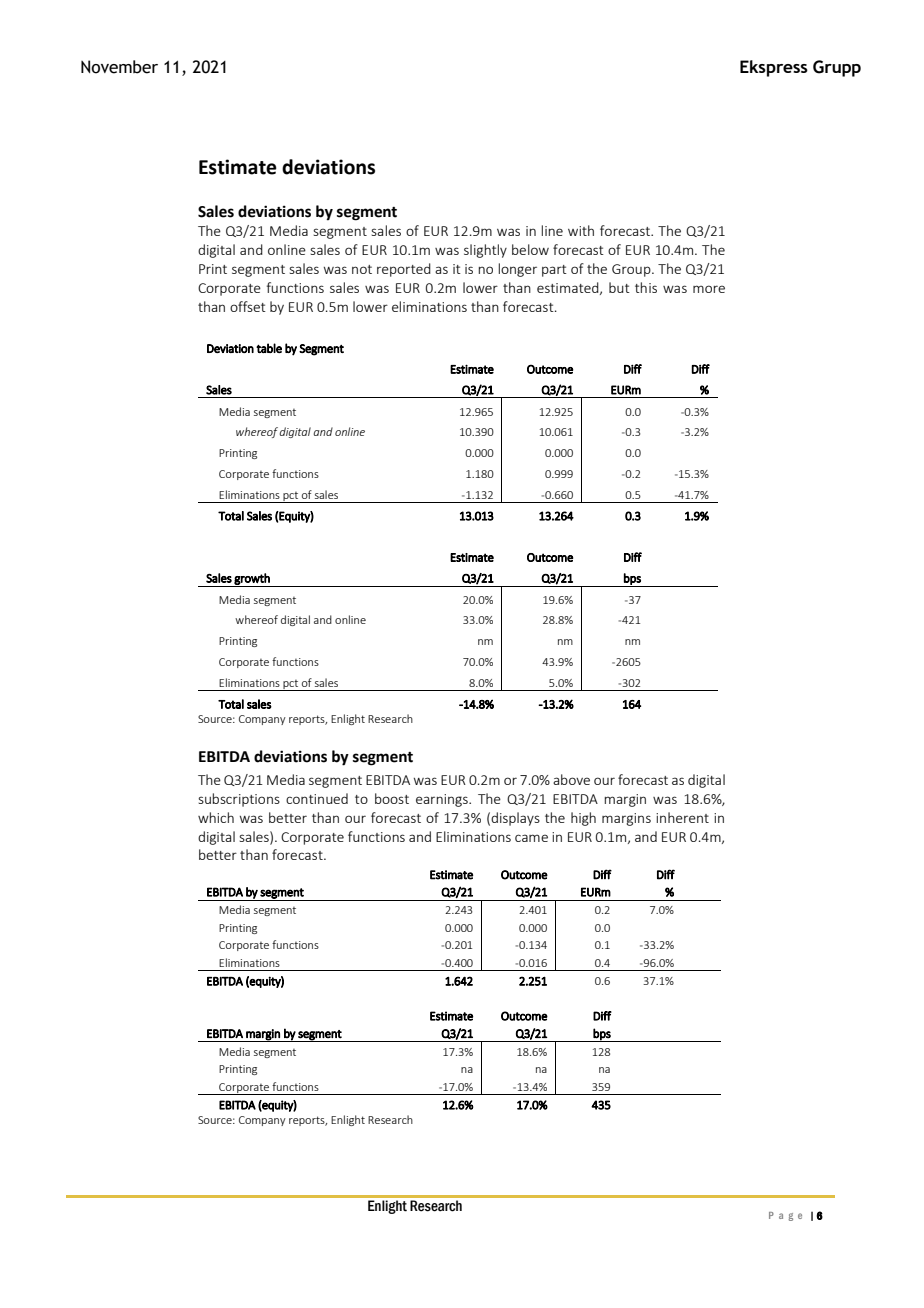 The image size is (924, 1308). Describe the element at coordinates (269, 348) in the document. I see `table` at that location.
